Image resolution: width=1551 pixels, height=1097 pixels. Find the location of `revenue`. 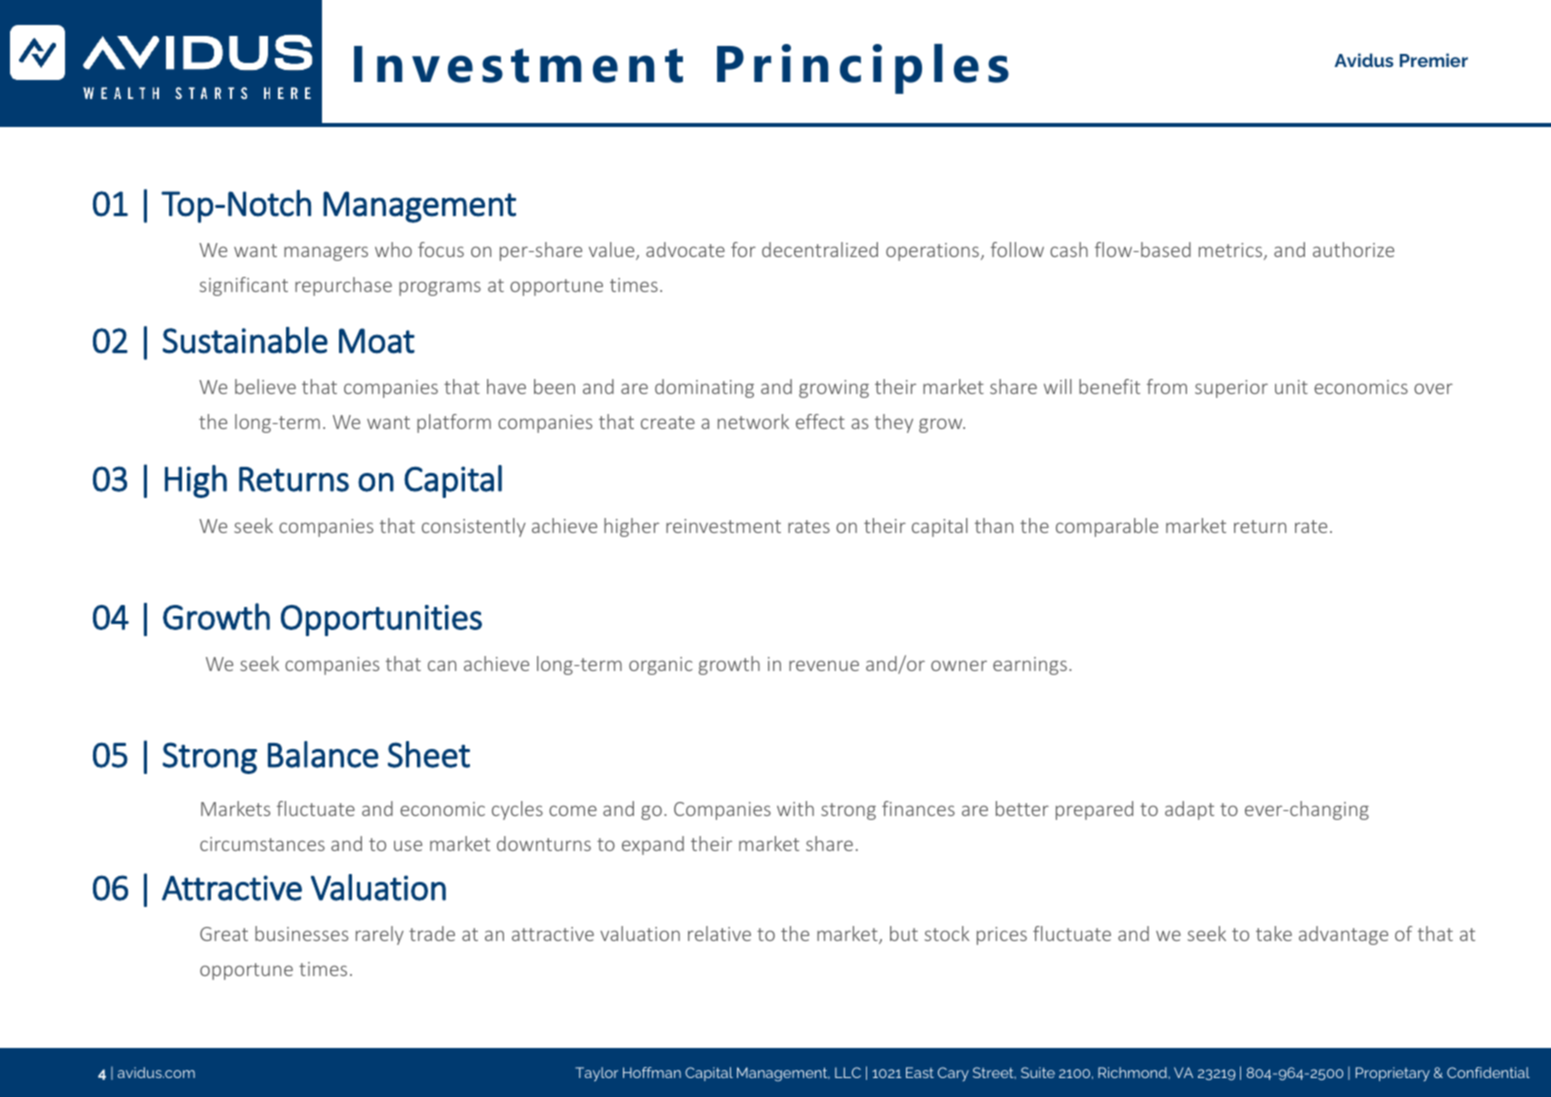

revenue is located at coordinates (824, 665).
